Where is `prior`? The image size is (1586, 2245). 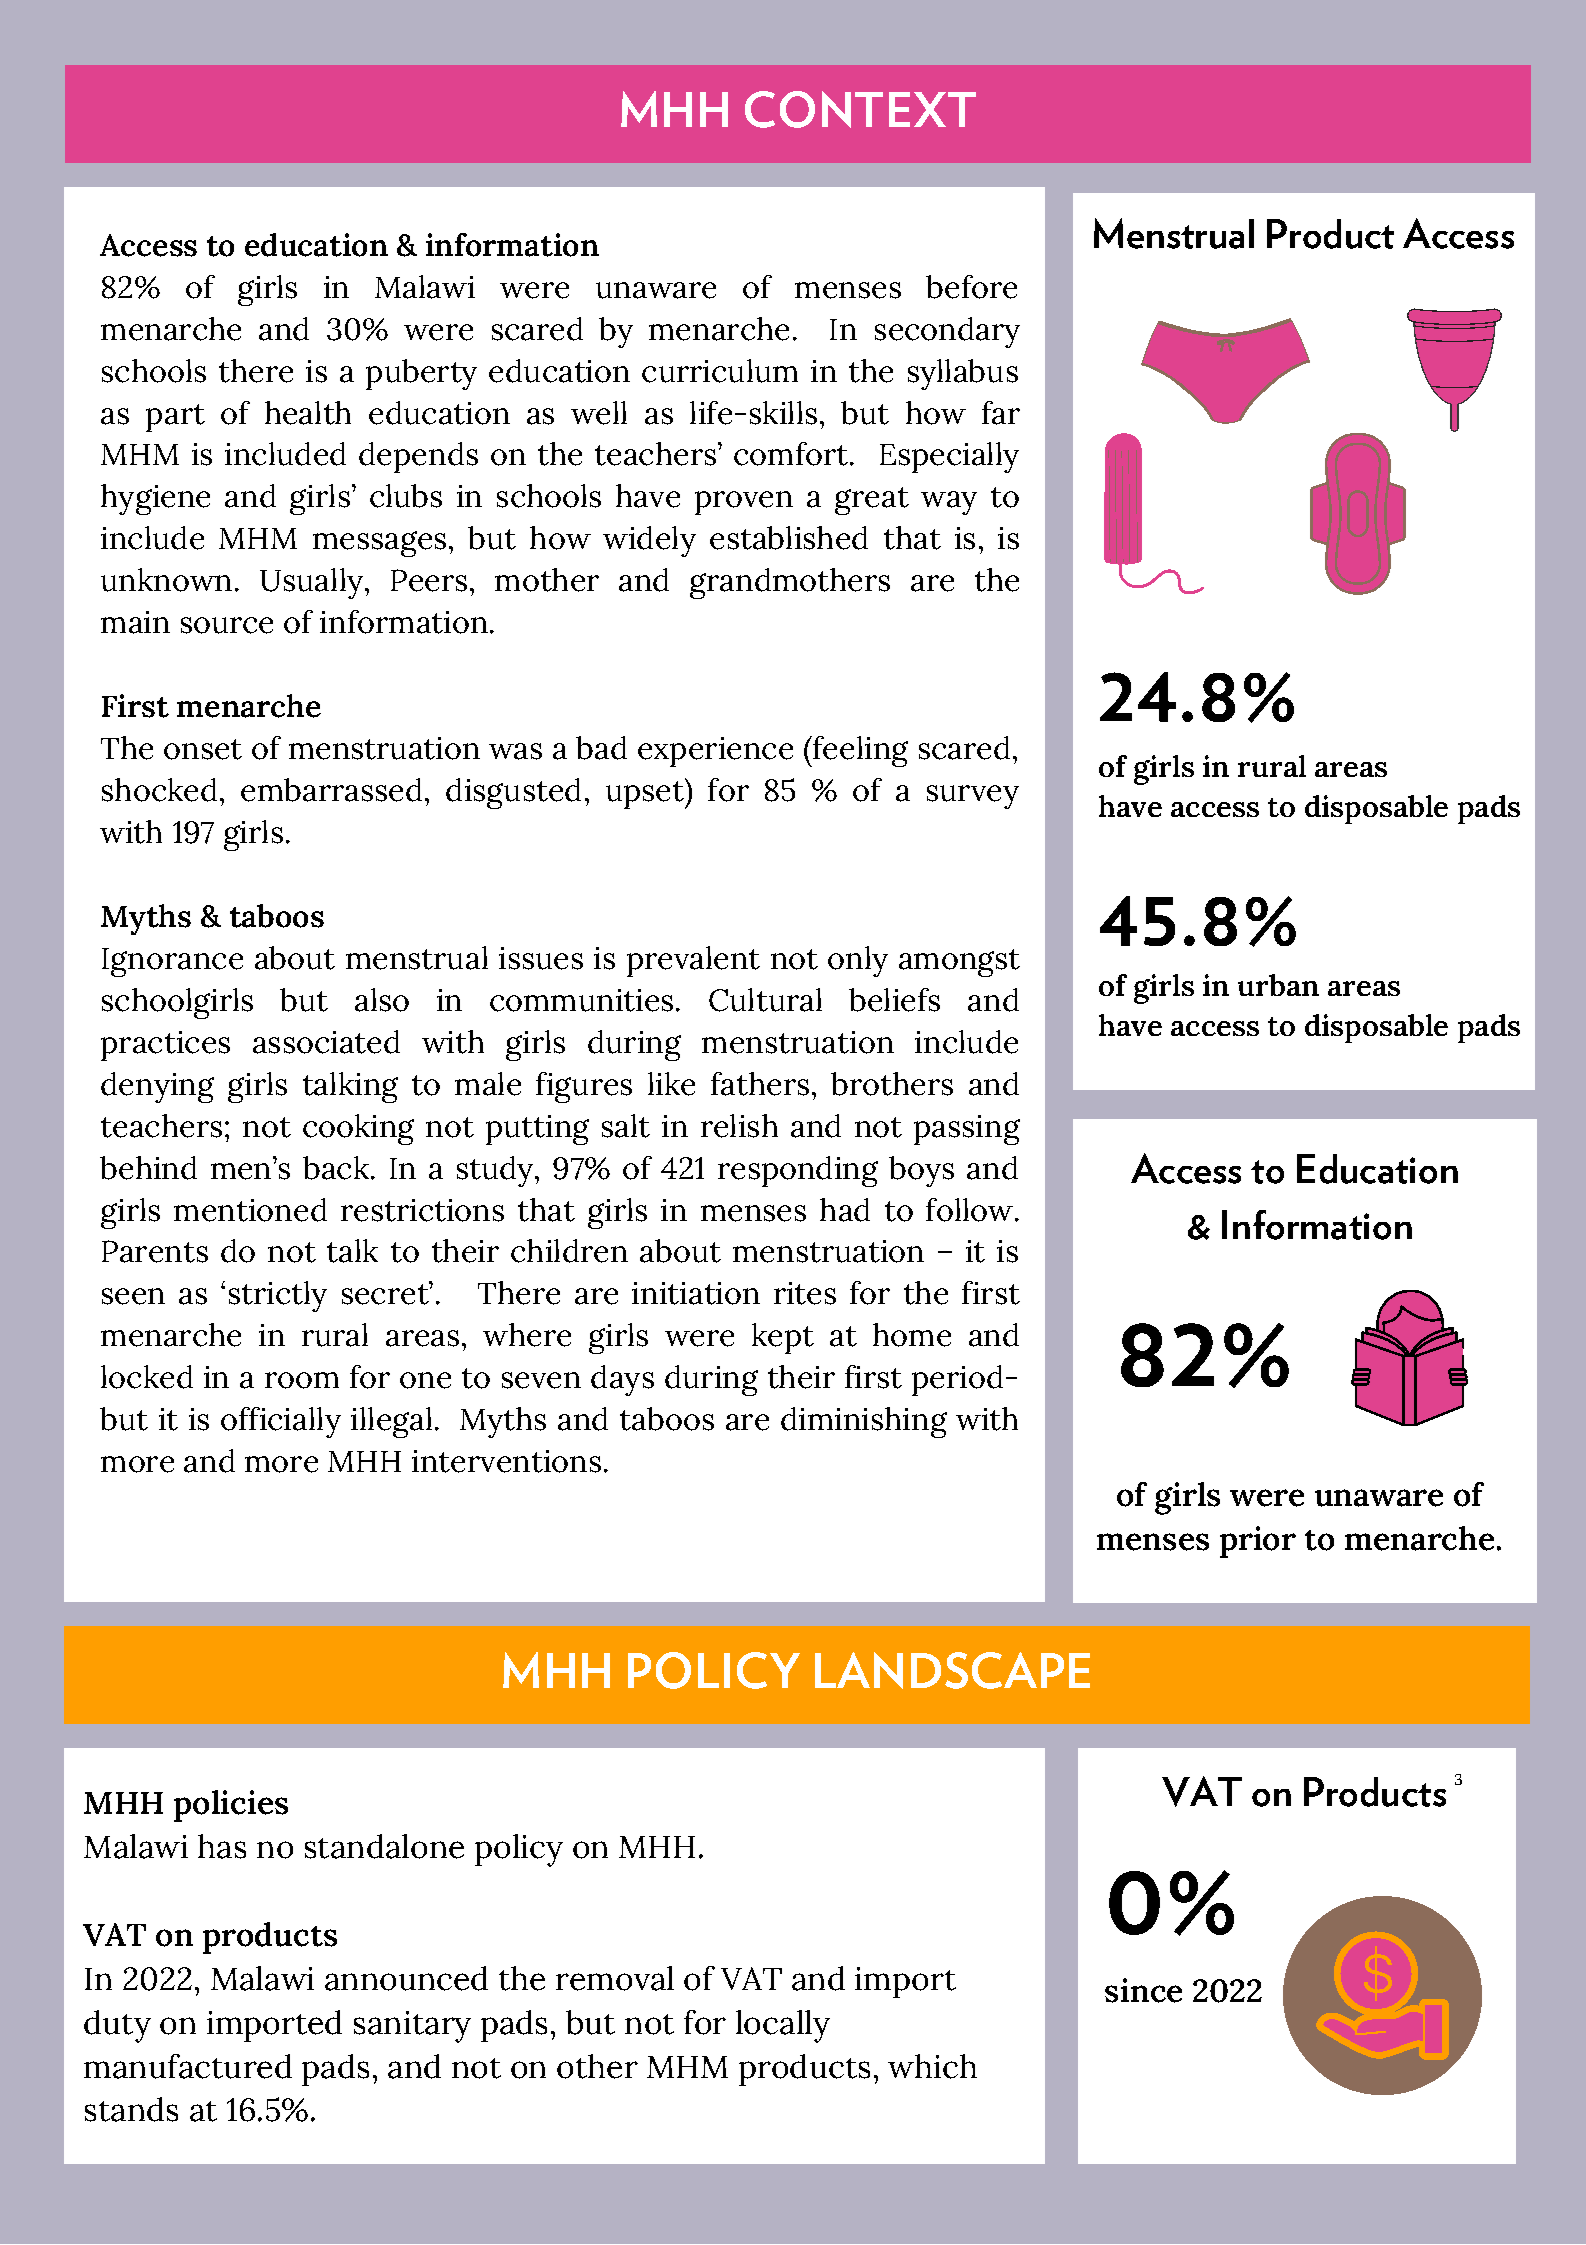
prior is located at coordinates (1258, 1542).
